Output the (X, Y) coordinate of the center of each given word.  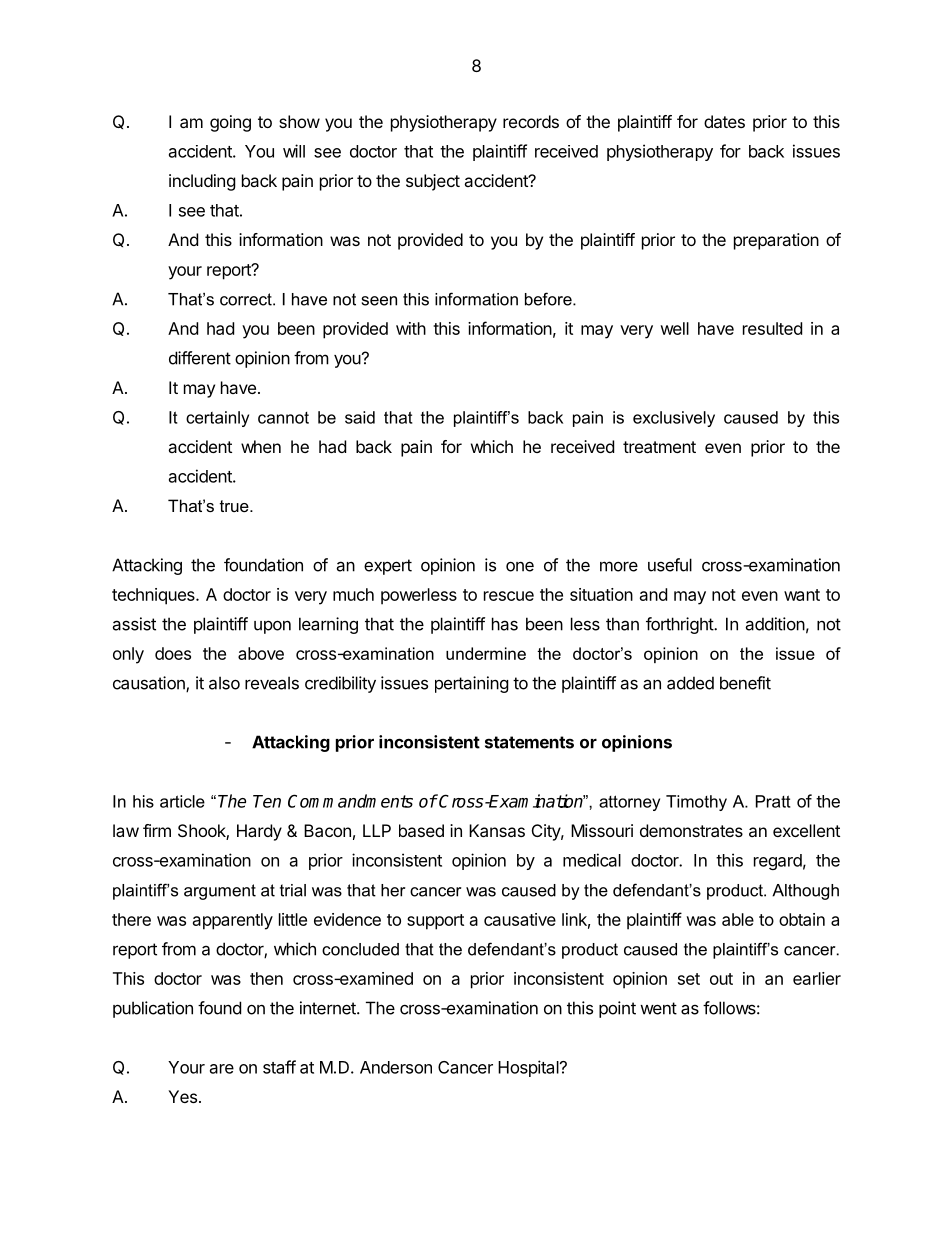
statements (529, 742)
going (230, 123)
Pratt (773, 801)
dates (724, 121)
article (182, 801)
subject (433, 182)
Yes (182, 1096)
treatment (659, 447)
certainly (217, 419)
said (360, 417)
